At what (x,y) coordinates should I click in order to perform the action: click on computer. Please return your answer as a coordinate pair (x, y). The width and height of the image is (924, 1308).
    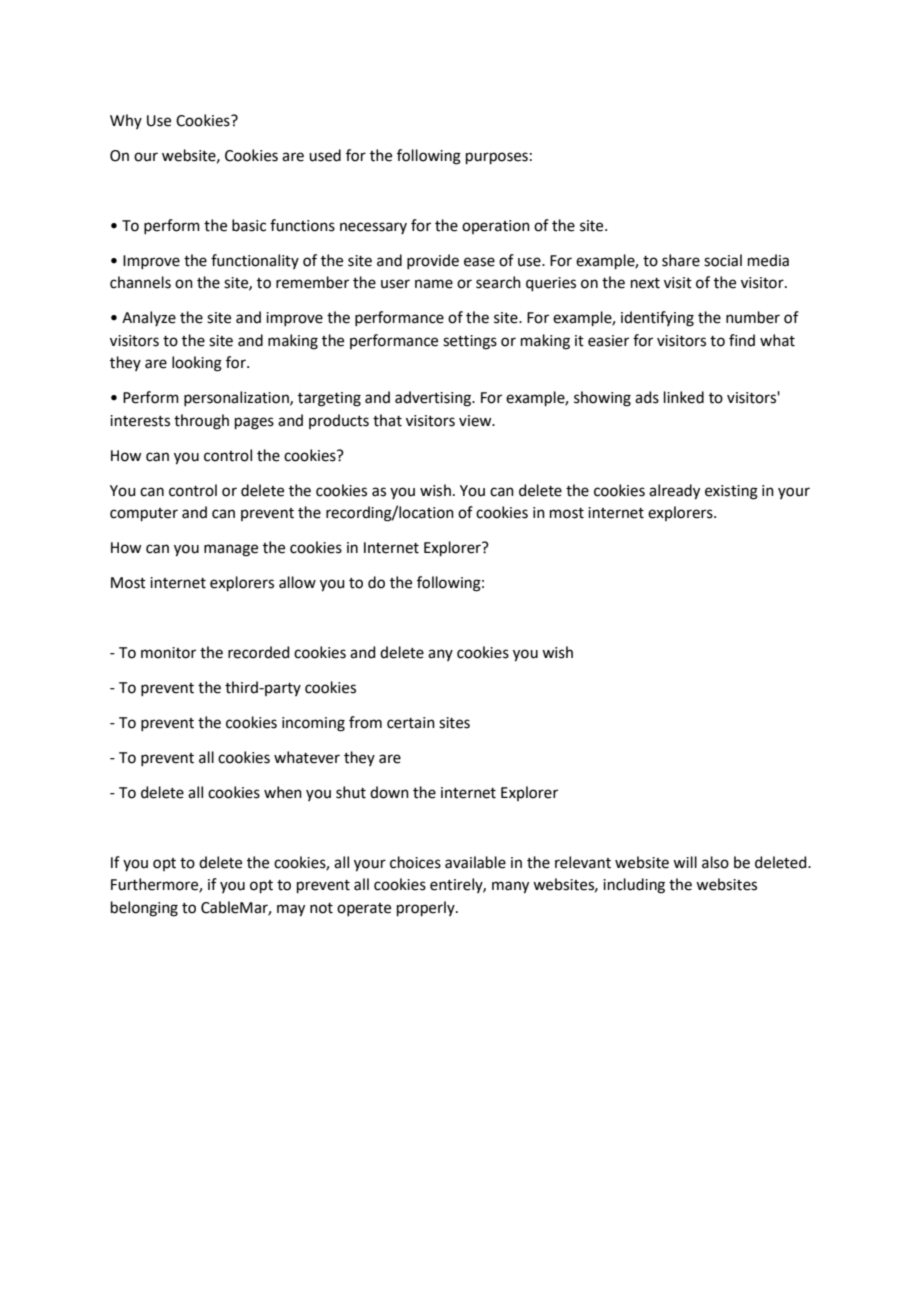
    Looking at the image, I should click on (144, 514).
